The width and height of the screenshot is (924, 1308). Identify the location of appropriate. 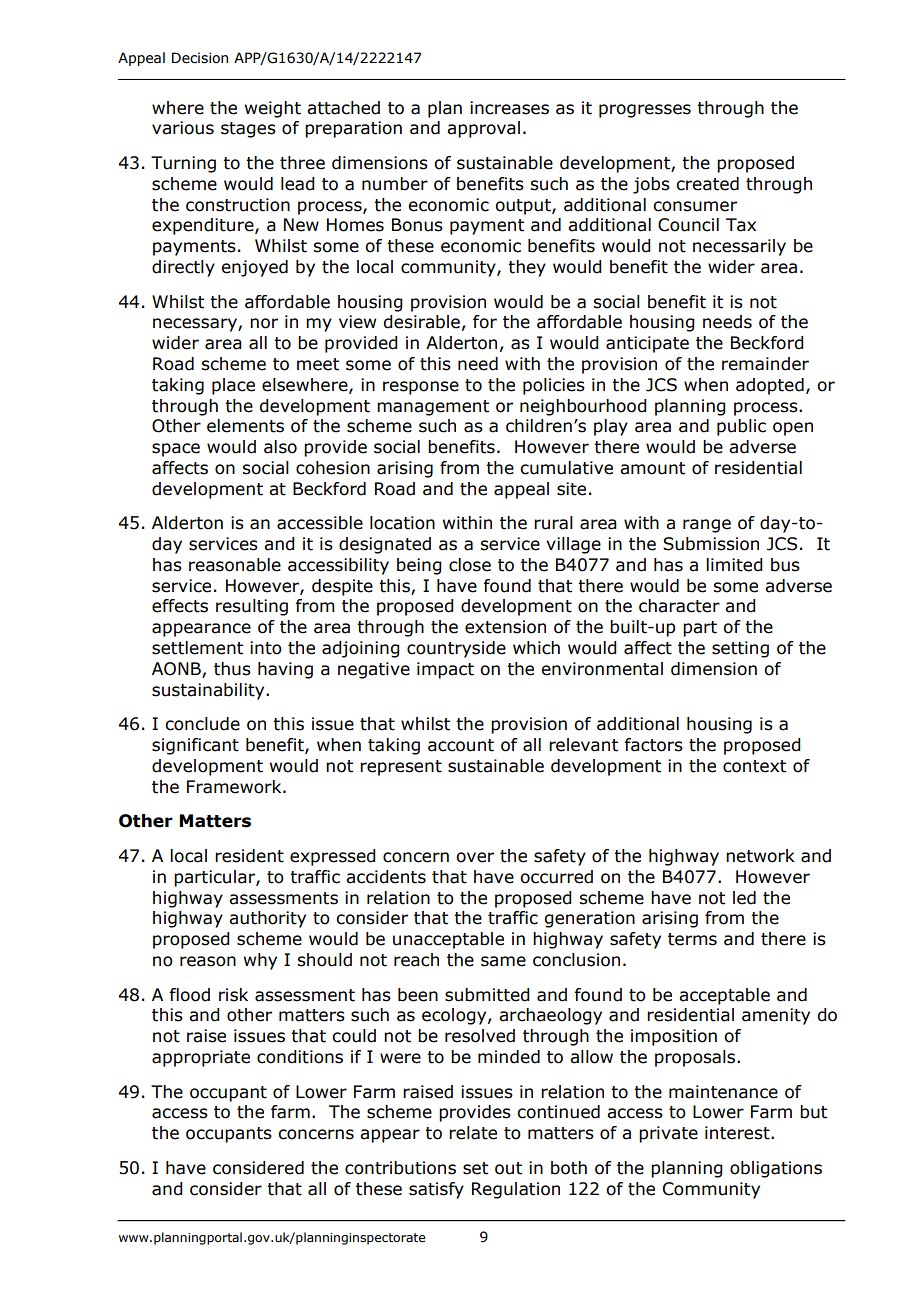
(201, 1058).
